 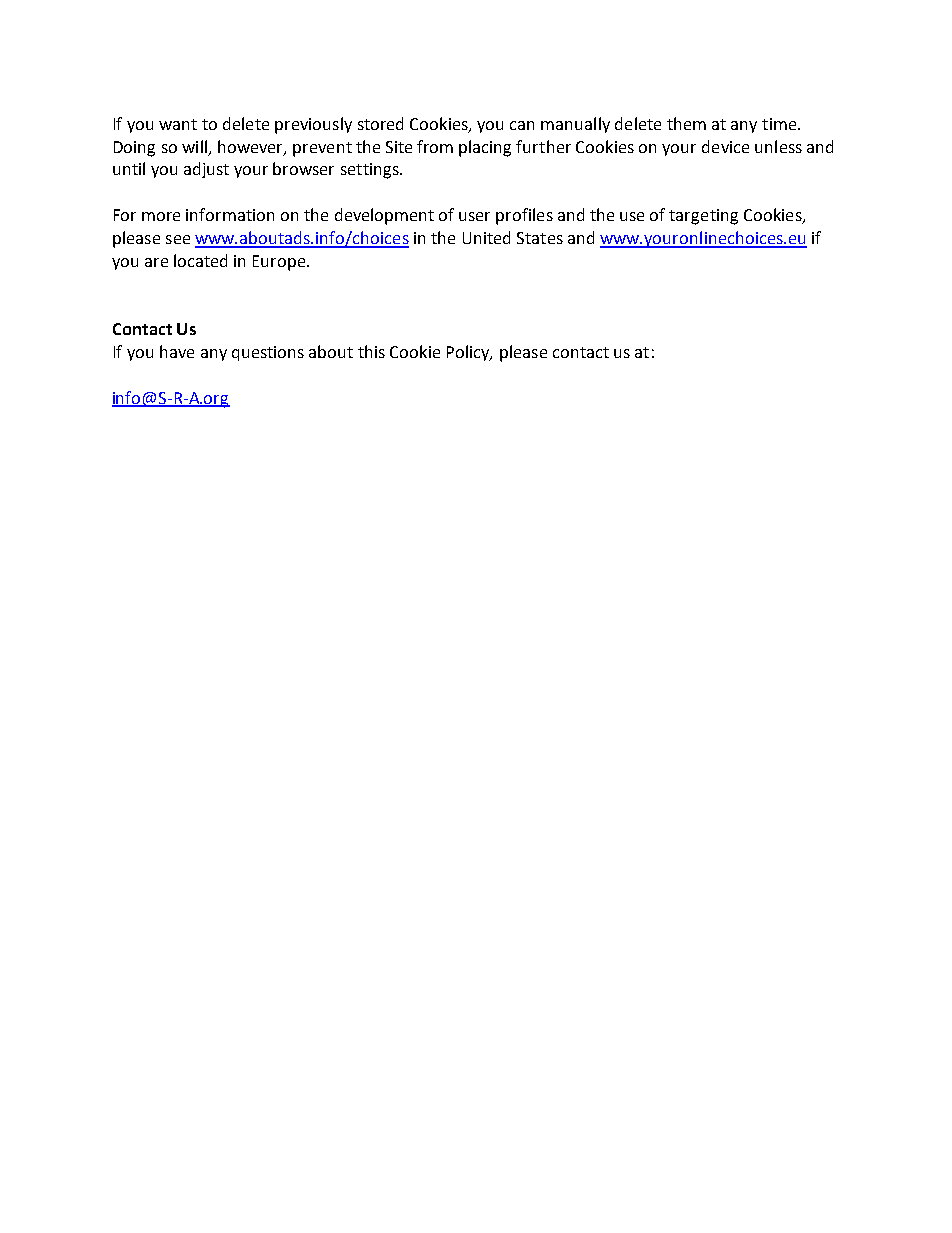 What do you see at coordinates (703, 217) in the screenshot?
I see `targeting` at bounding box center [703, 217].
